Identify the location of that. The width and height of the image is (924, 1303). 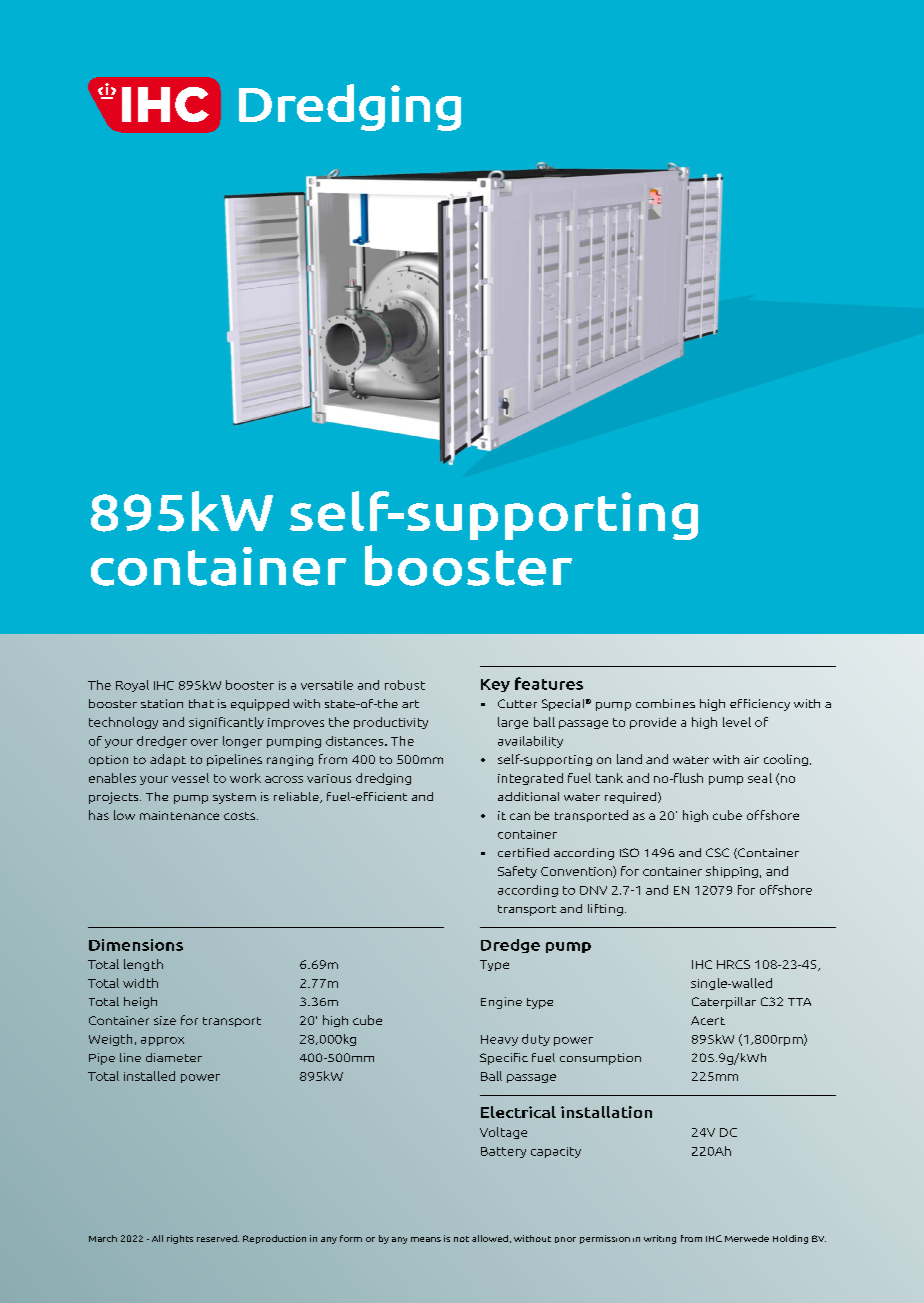
(201, 703).
